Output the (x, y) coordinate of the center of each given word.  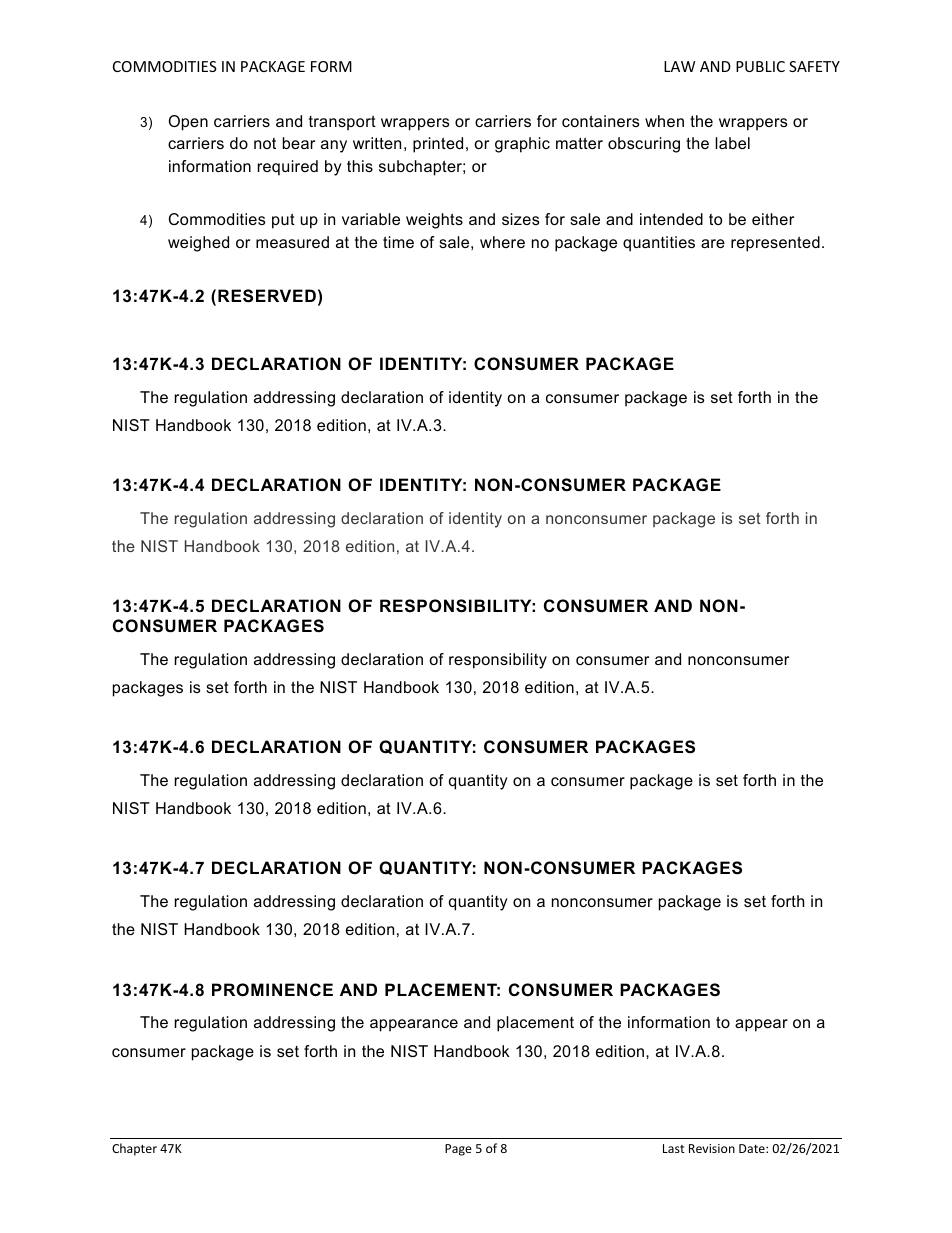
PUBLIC (760, 66)
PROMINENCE (272, 989)
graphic (522, 145)
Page (458, 1150)
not (265, 143)
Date (753, 1148)
